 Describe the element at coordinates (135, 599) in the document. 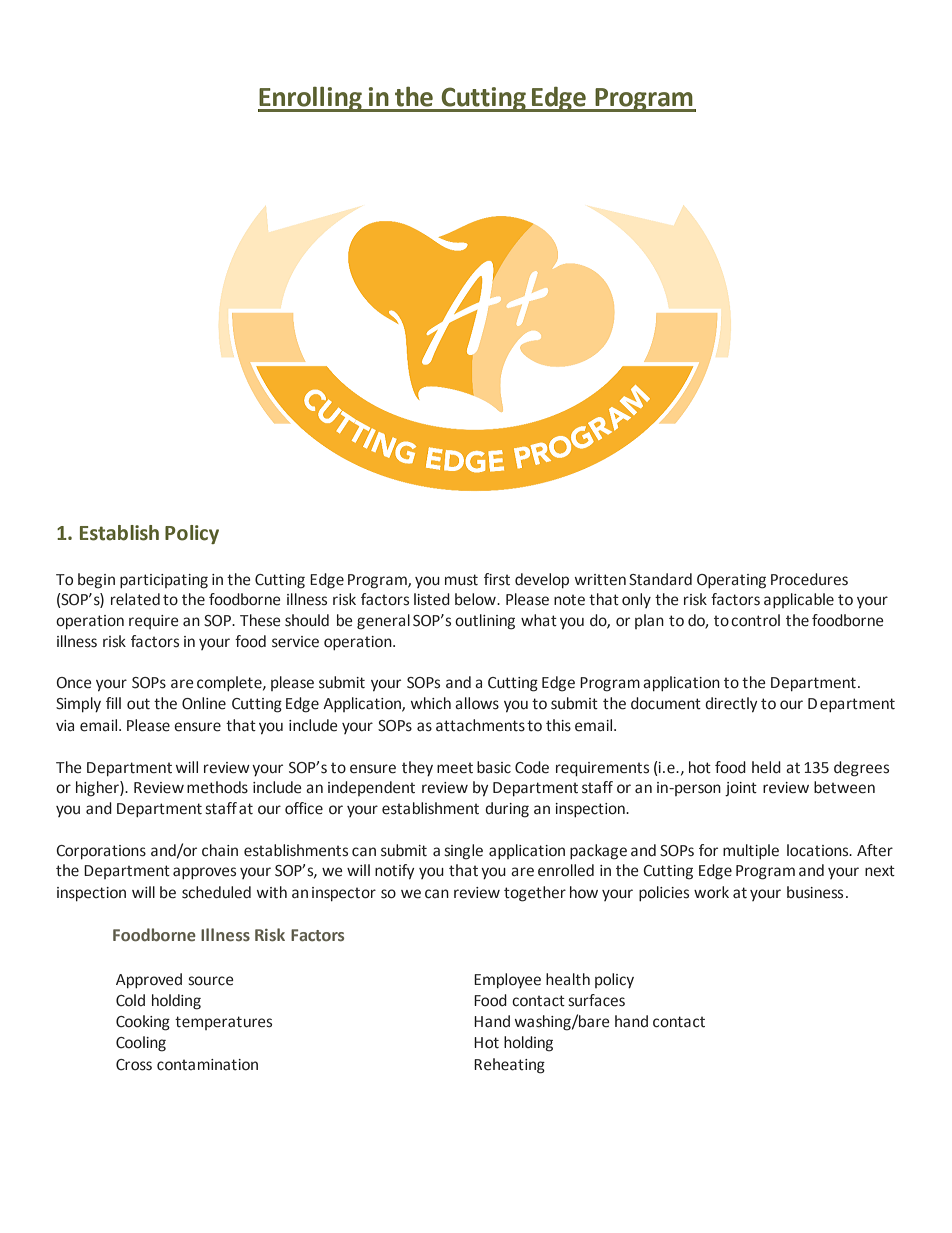

I see `related` at that location.
